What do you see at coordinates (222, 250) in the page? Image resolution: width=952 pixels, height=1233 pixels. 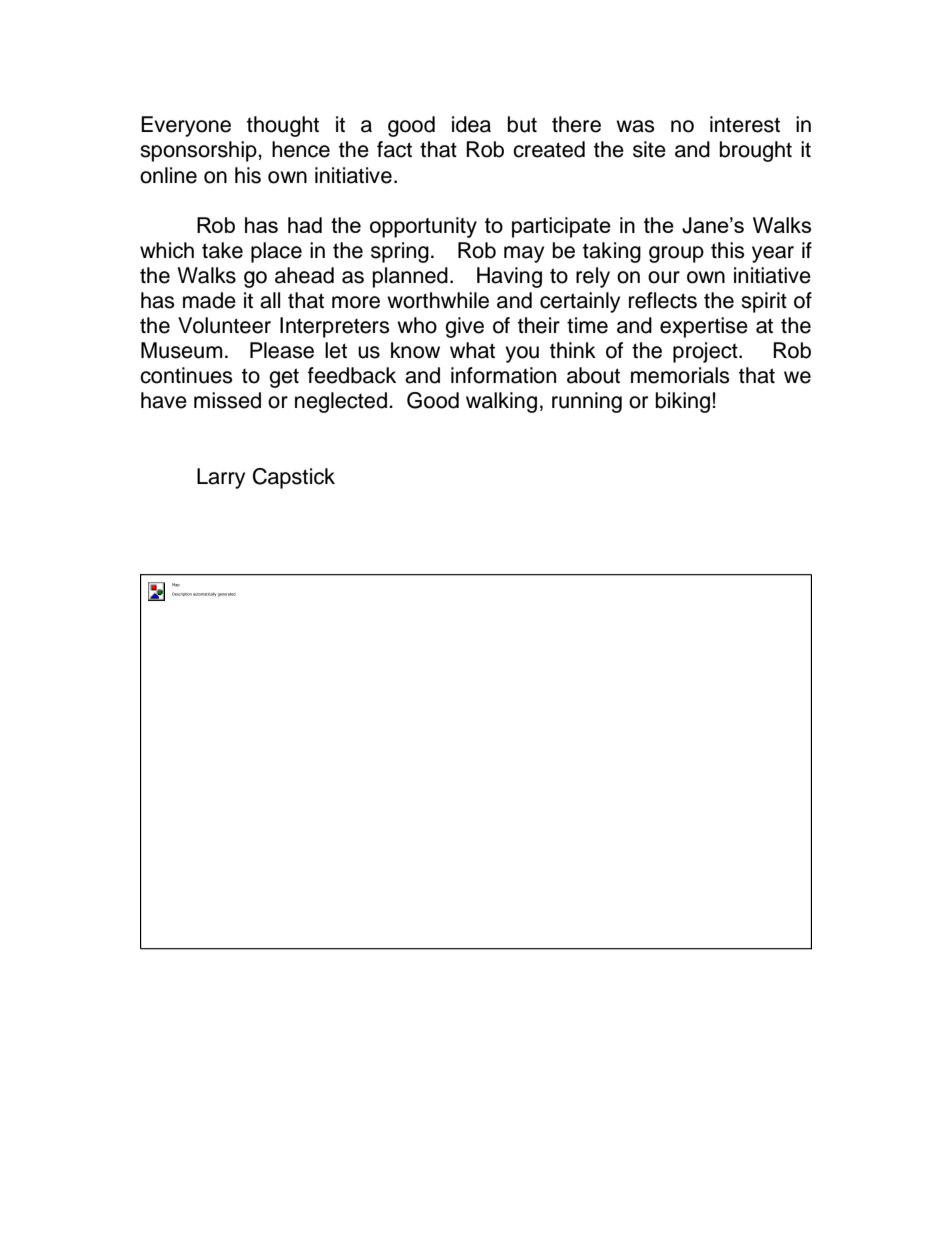 I see `take` at bounding box center [222, 250].
